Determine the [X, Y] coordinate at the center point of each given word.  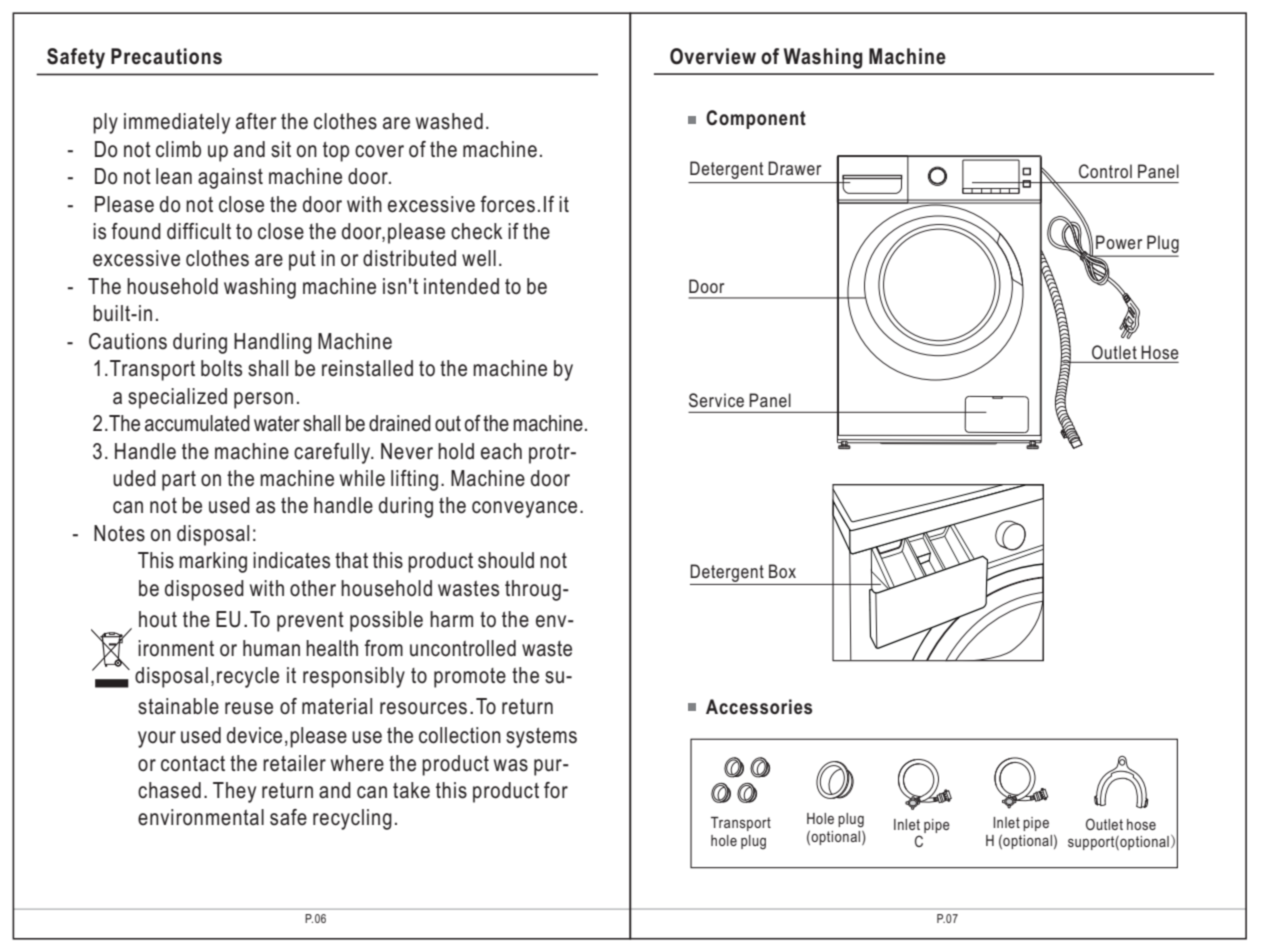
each [501, 451]
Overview [713, 56]
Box [782, 571]
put [302, 261]
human [271, 648]
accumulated [197, 423]
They [234, 792]
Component [756, 119]
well [479, 258]
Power [1119, 242]
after [256, 121]
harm [451, 619]
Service [716, 400]
